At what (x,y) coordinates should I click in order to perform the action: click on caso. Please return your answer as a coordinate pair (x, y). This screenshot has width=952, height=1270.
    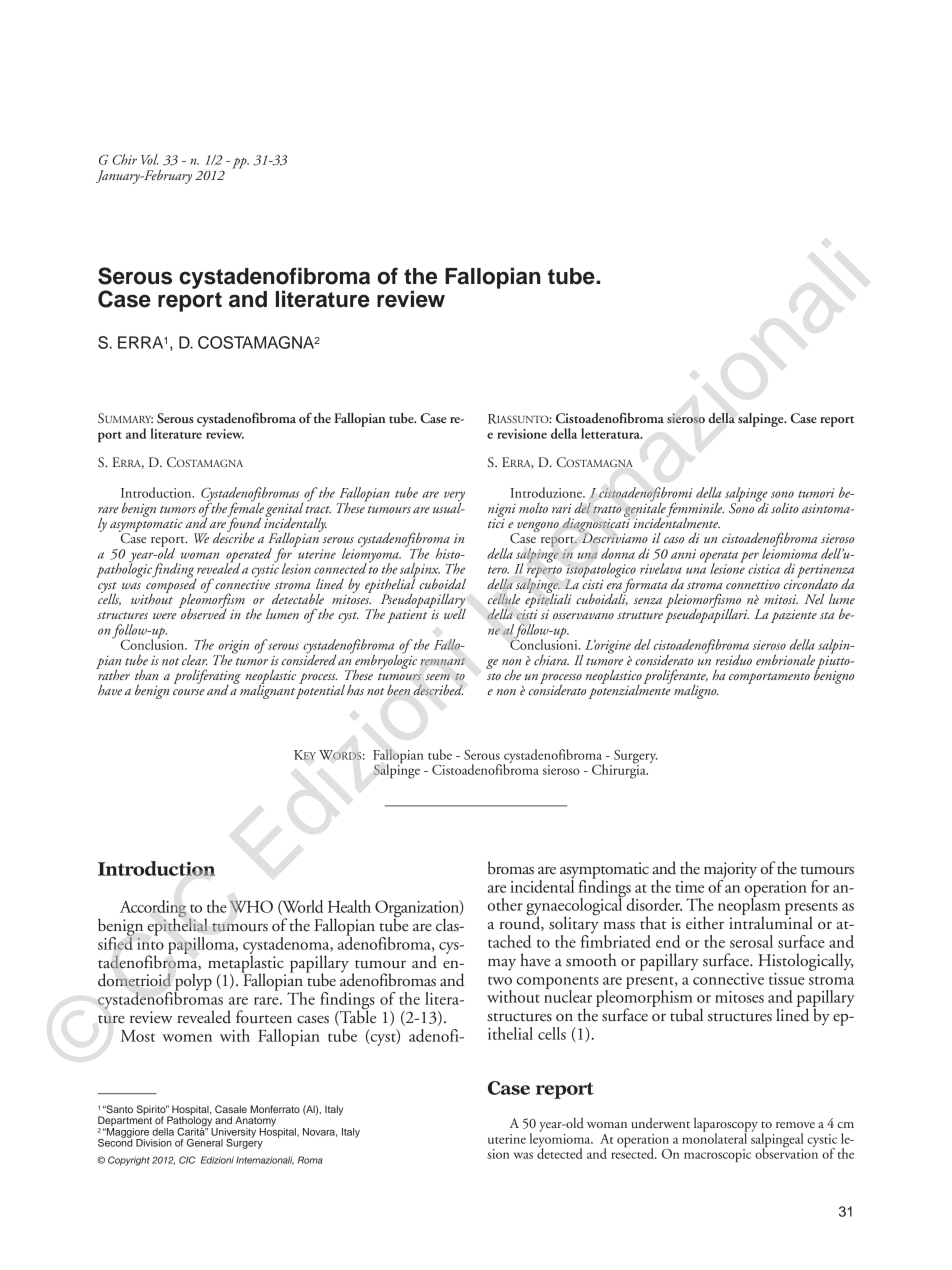
    Looking at the image, I should click on (674, 540).
